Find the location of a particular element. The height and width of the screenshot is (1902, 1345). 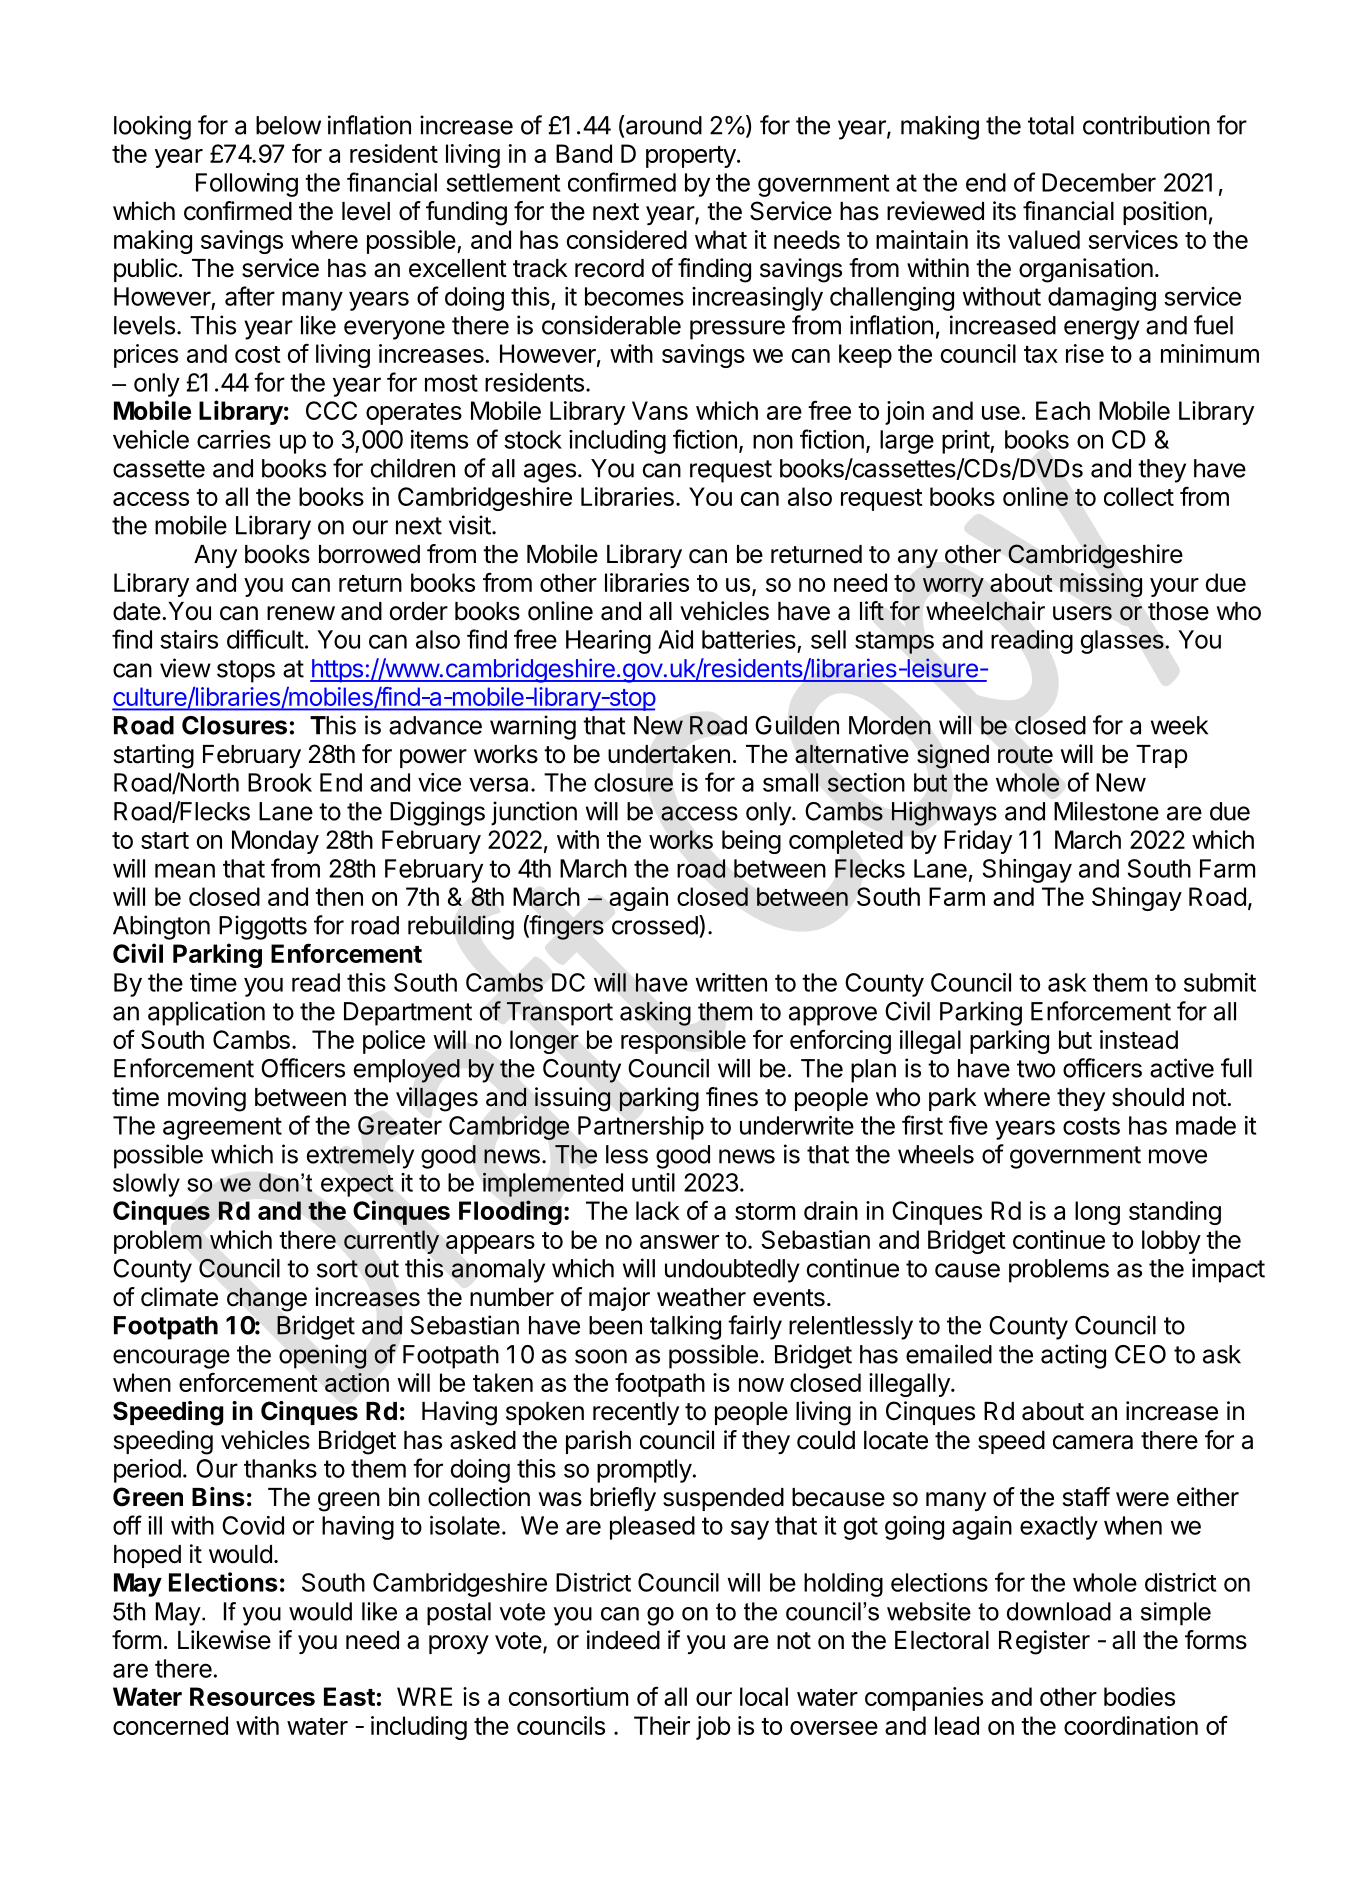

opening is located at coordinates (322, 1356).
